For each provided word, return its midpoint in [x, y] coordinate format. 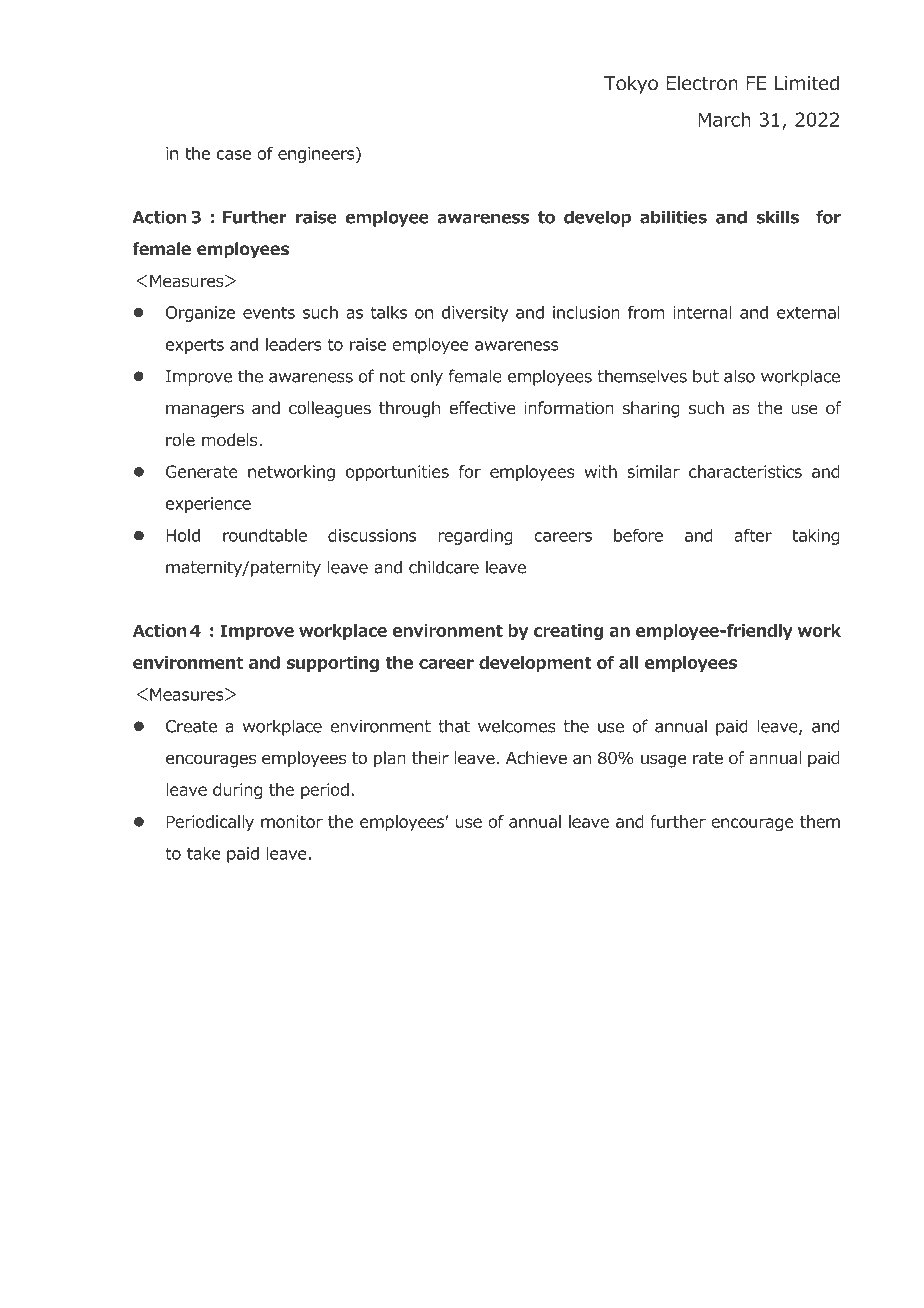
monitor [292, 821]
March [724, 119]
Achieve [536, 757]
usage [663, 761]
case [234, 155]
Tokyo [631, 84]
